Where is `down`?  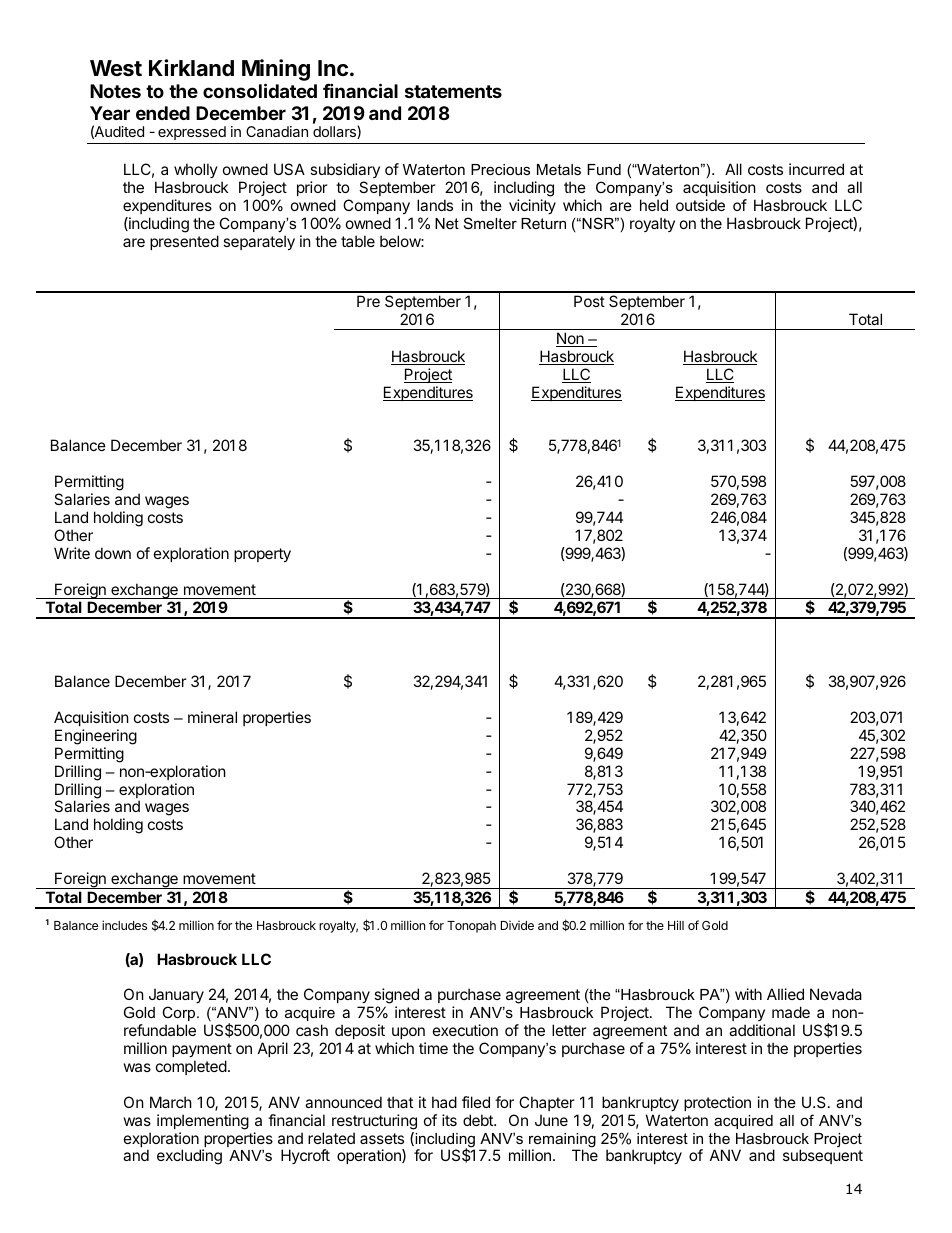
down is located at coordinates (113, 553).
